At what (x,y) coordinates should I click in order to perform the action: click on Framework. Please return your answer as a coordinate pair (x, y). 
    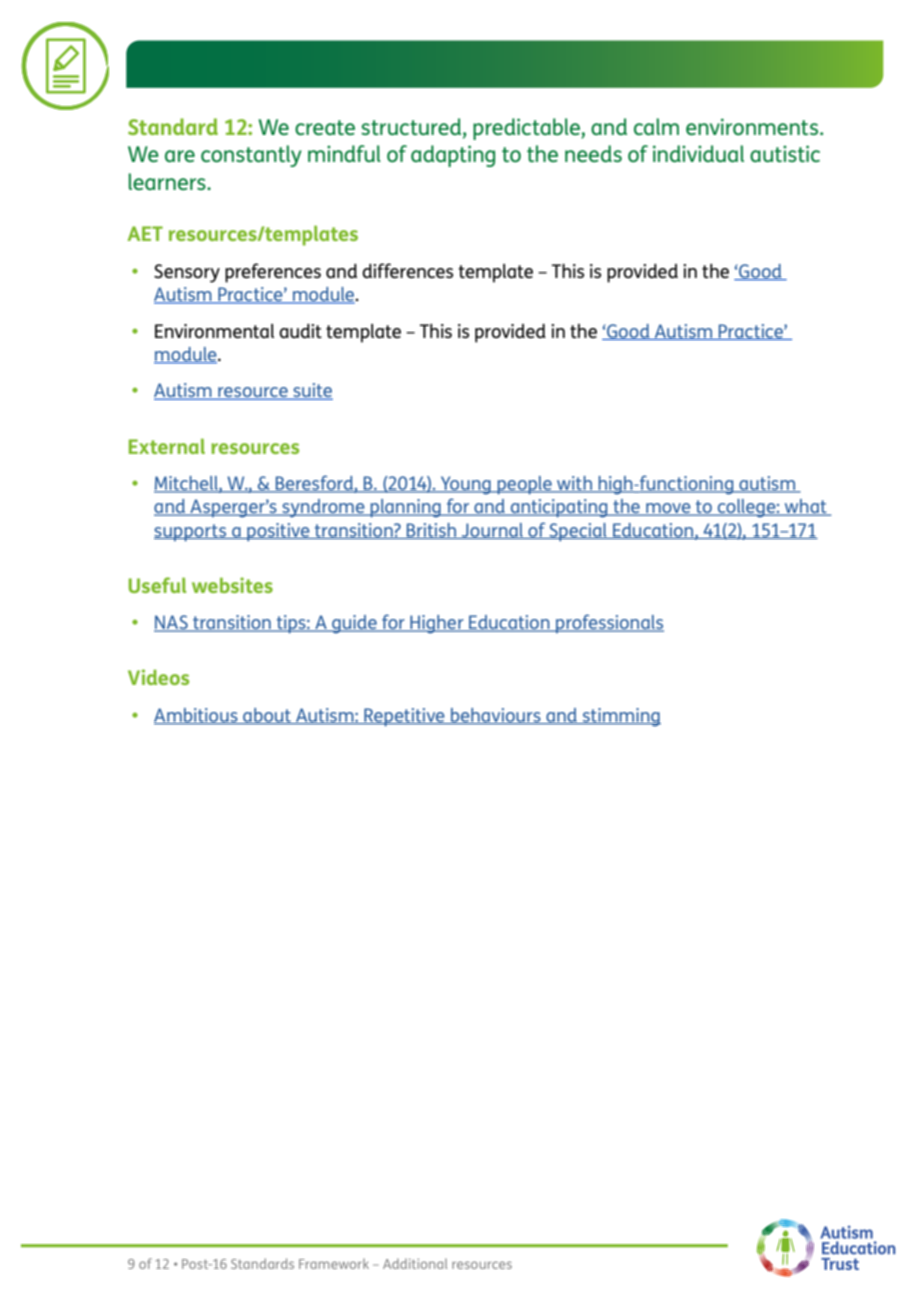
    Looking at the image, I should click on (334, 1263).
